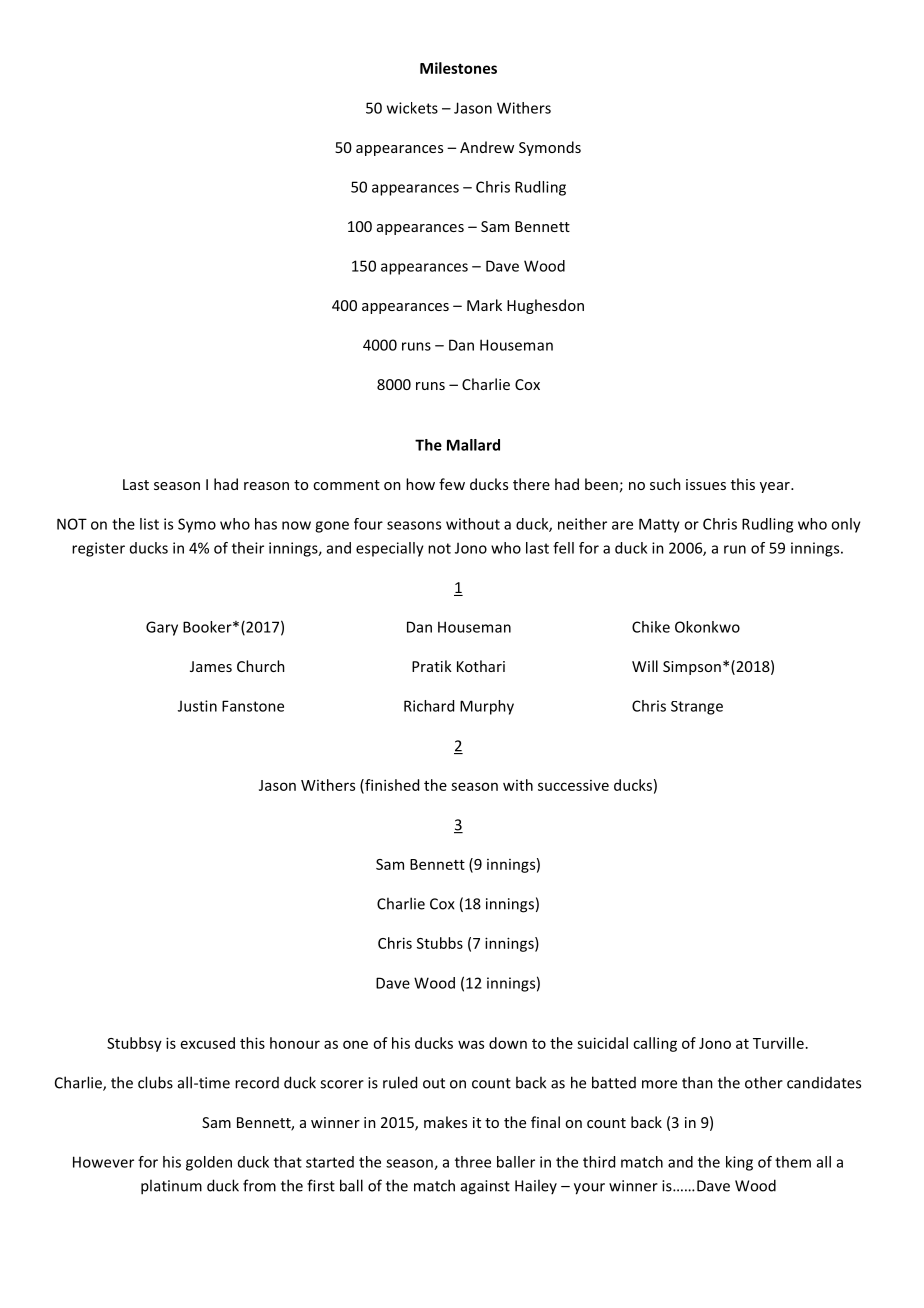 The image size is (924, 1308). What do you see at coordinates (458, 68) in the image?
I see `Milestones` at bounding box center [458, 68].
